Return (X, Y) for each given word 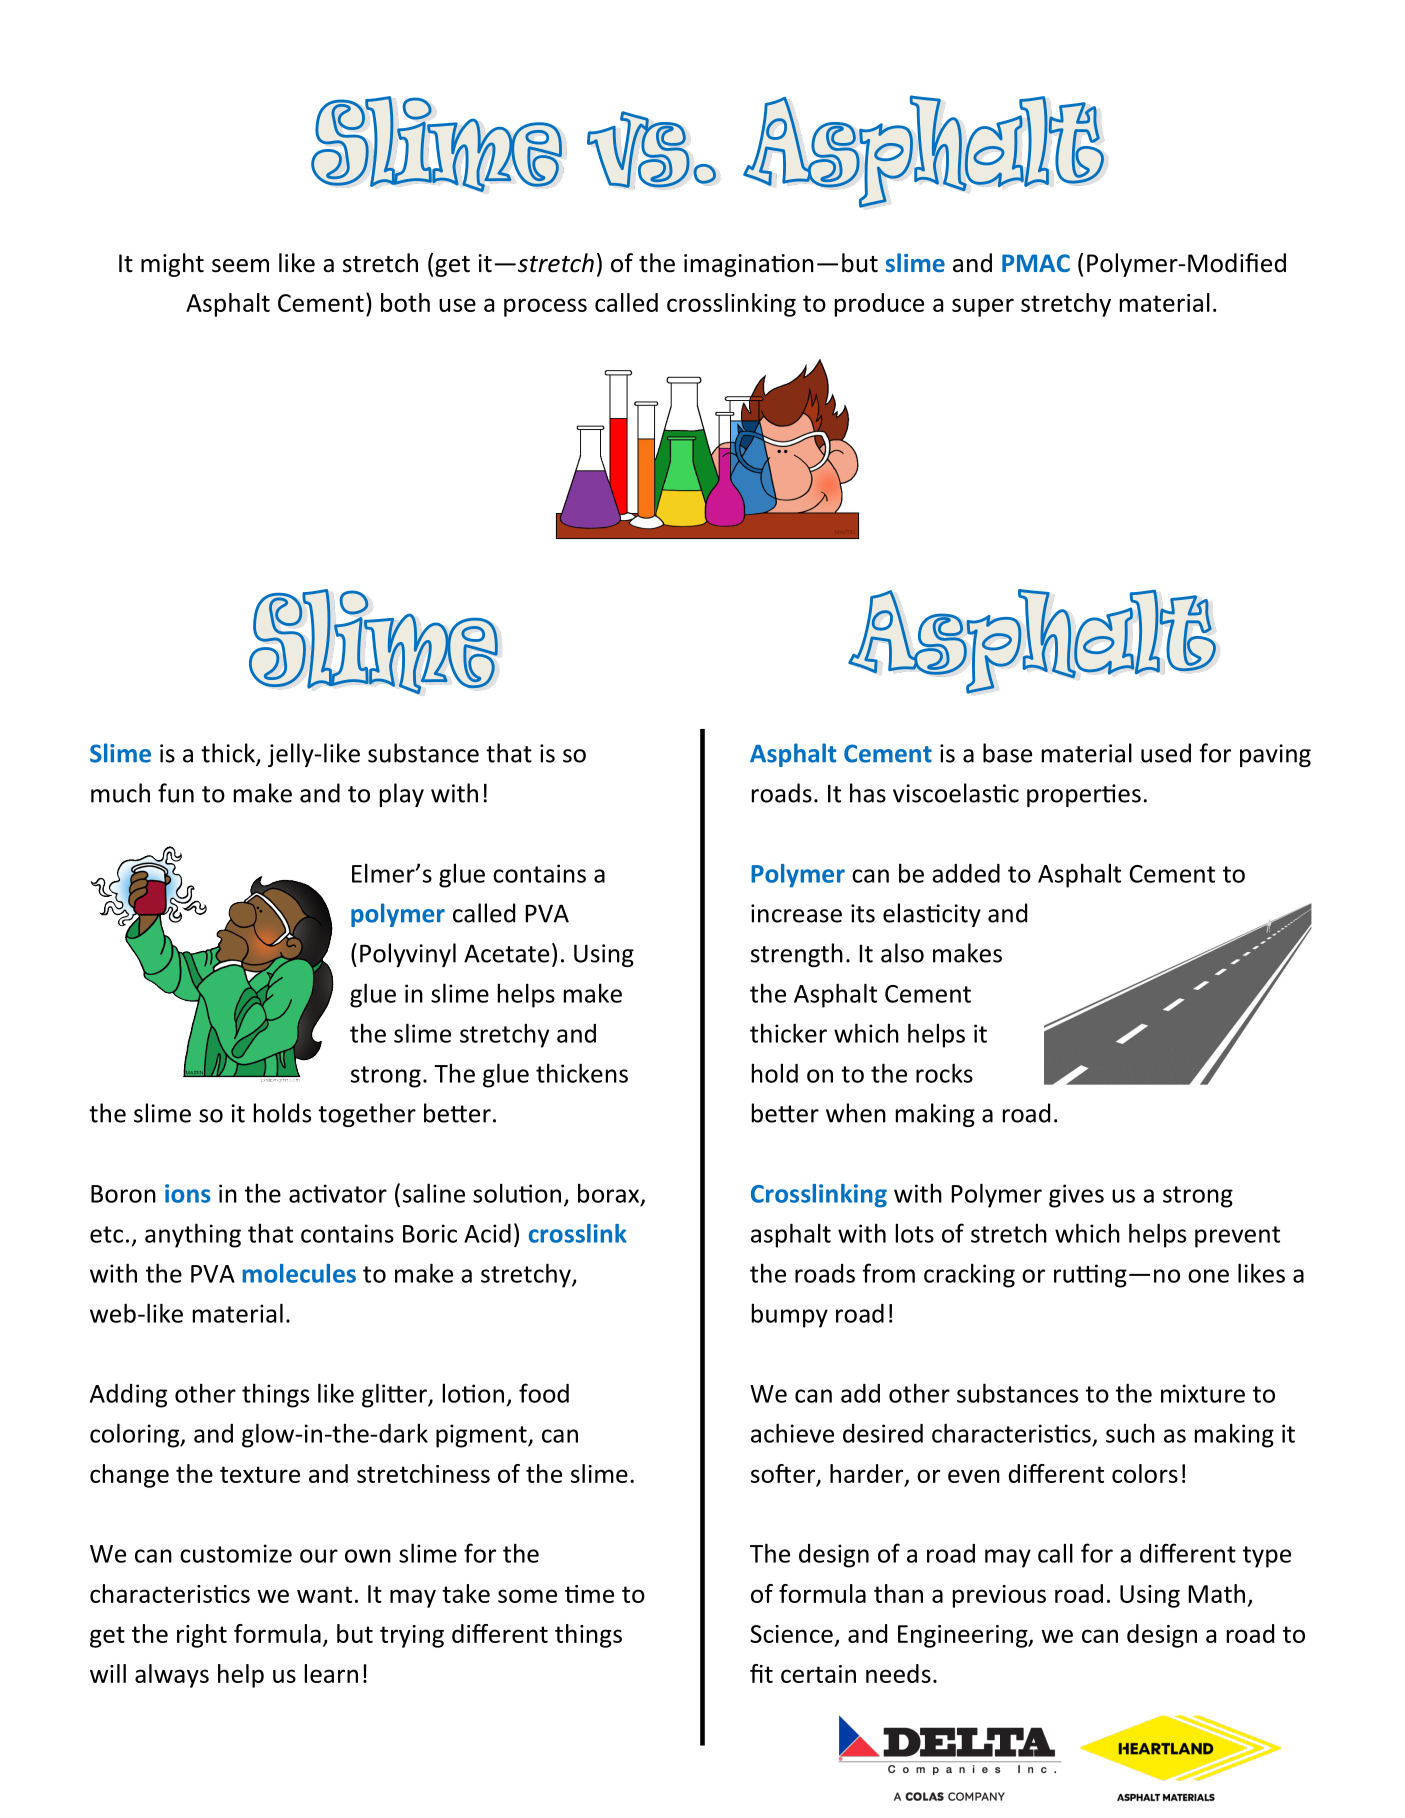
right (202, 1636)
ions (188, 1193)
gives (1076, 1196)
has (868, 793)
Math (1217, 1593)
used (1166, 753)
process (545, 307)
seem (240, 266)
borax (610, 1194)
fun (176, 793)
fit (761, 1673)
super (983, 307)
